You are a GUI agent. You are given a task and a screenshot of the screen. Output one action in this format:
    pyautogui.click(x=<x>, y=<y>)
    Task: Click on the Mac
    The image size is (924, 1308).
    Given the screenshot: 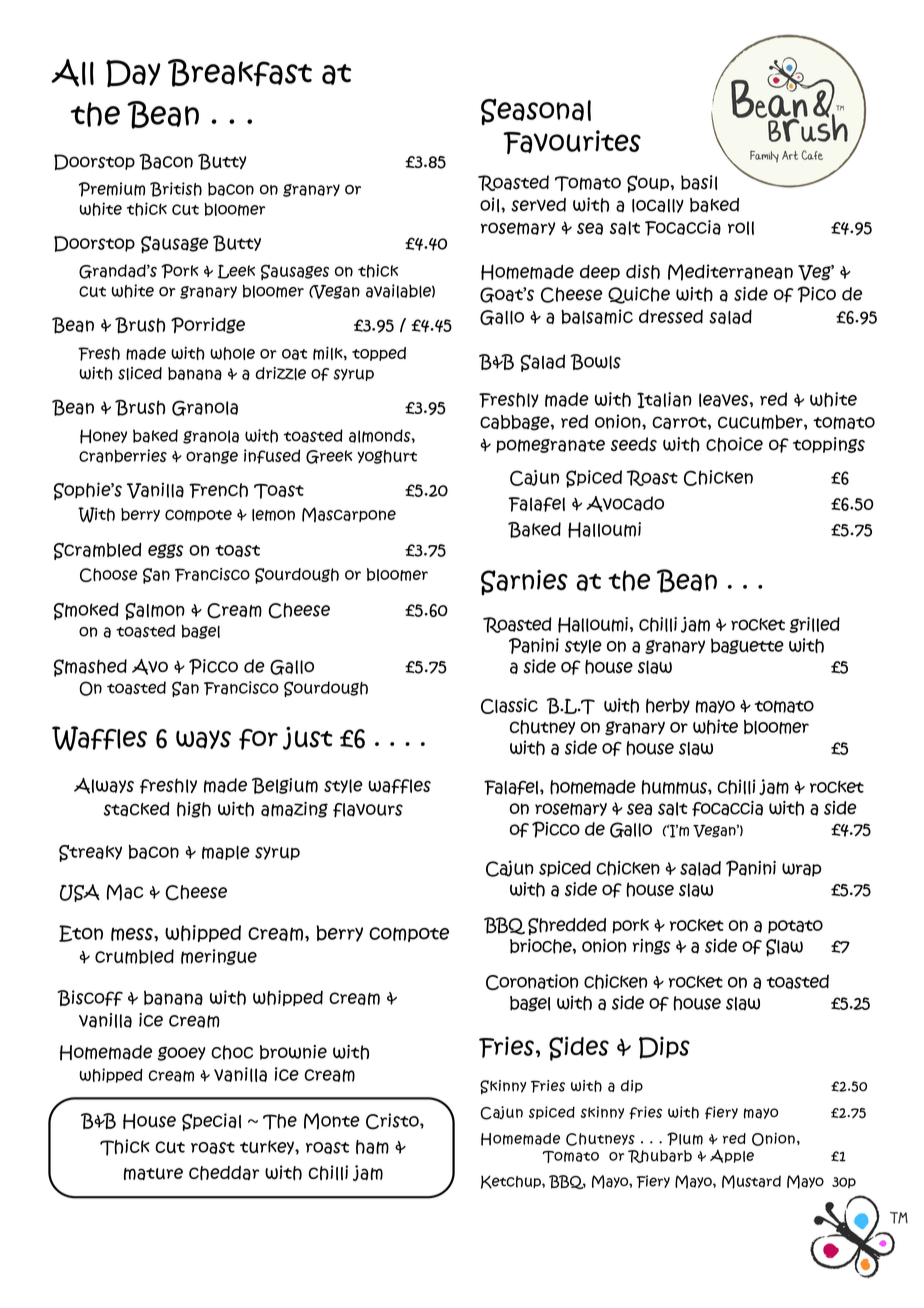 What is the action you would take?
    pyautogui.click(x=125, y=892)
